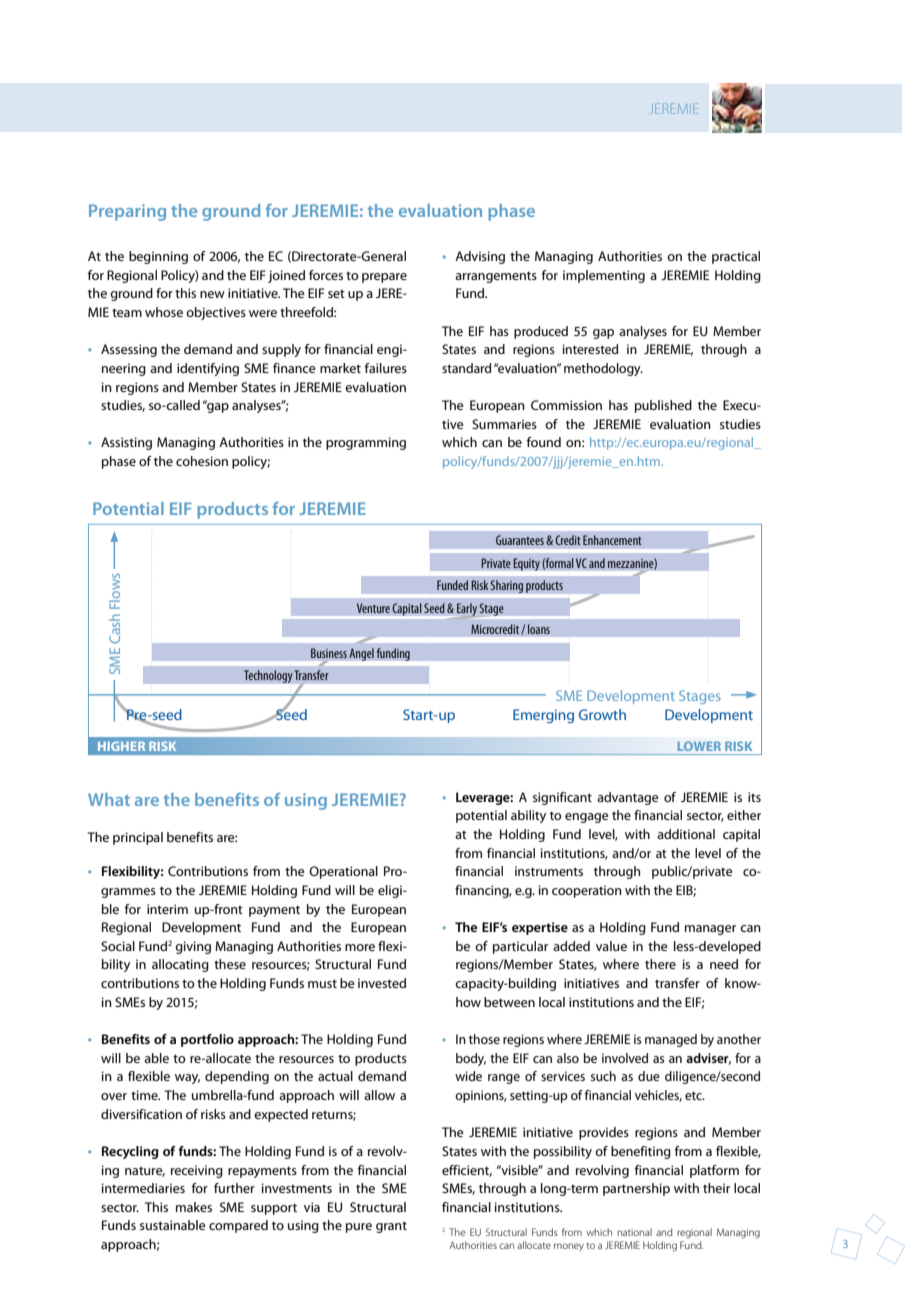  I want to click on LOWER, so click(699, 746).
